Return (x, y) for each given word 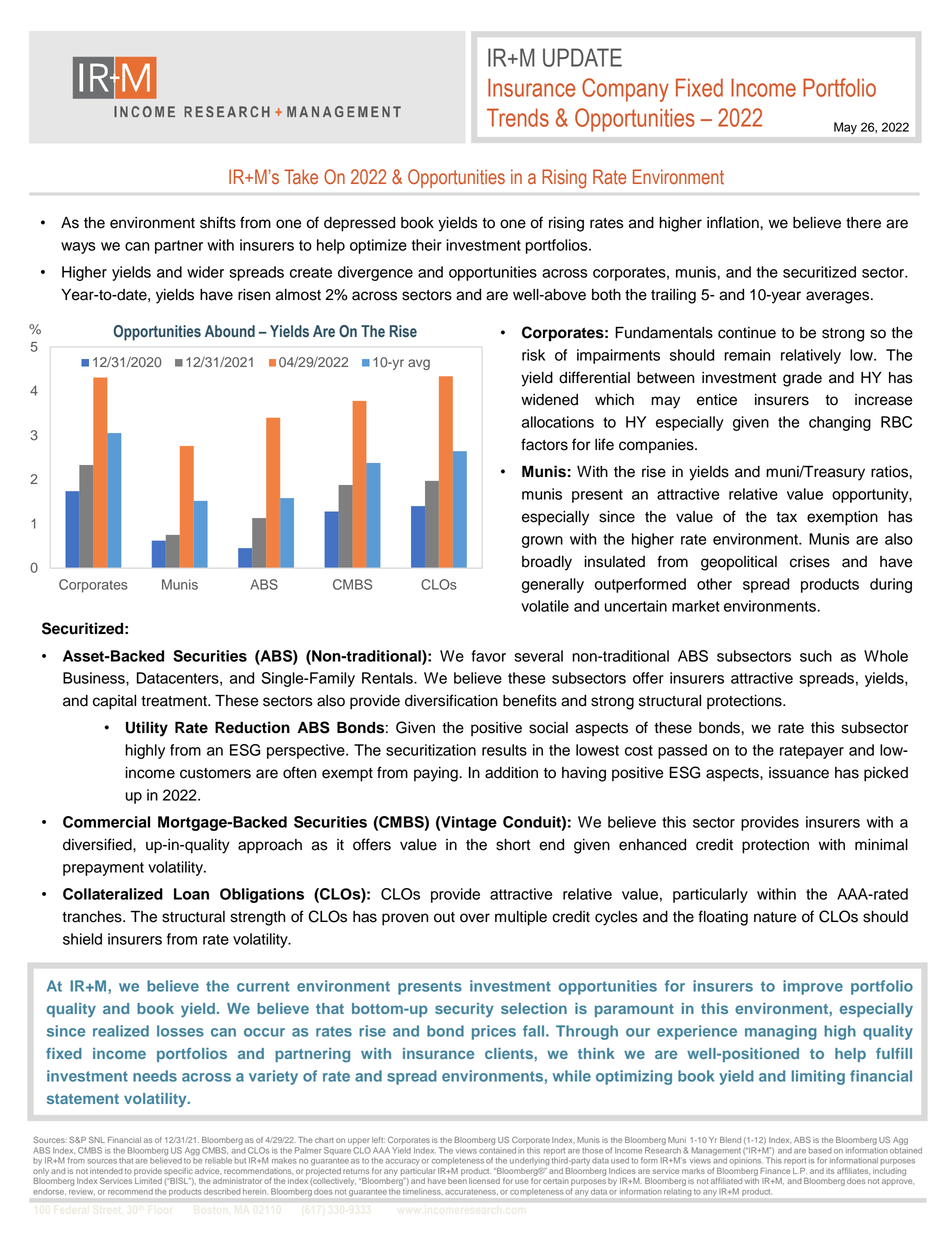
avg (419, 364)
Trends (518, 117)
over (475, 918)
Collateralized (113, 894)
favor (489, 656)
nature (775, 917)
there (863, 223)
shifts (218, 222)
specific (178, 1171)
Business (95, 678)
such (816, 656)
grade (802, 379)
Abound (230, 331)
